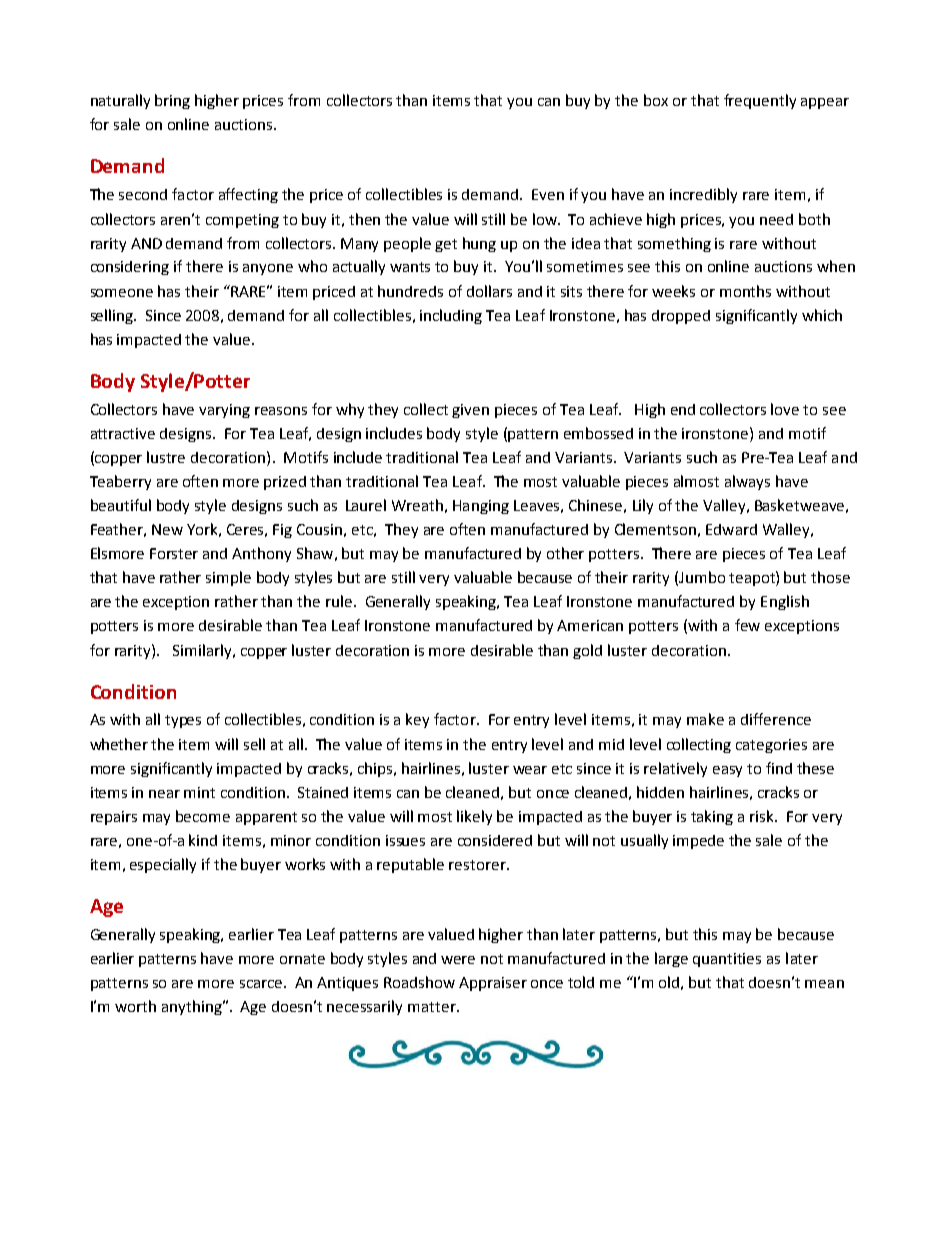 The width and height of the screenshot is (952, 1233). I want to click on Even, so click(548, 194).
